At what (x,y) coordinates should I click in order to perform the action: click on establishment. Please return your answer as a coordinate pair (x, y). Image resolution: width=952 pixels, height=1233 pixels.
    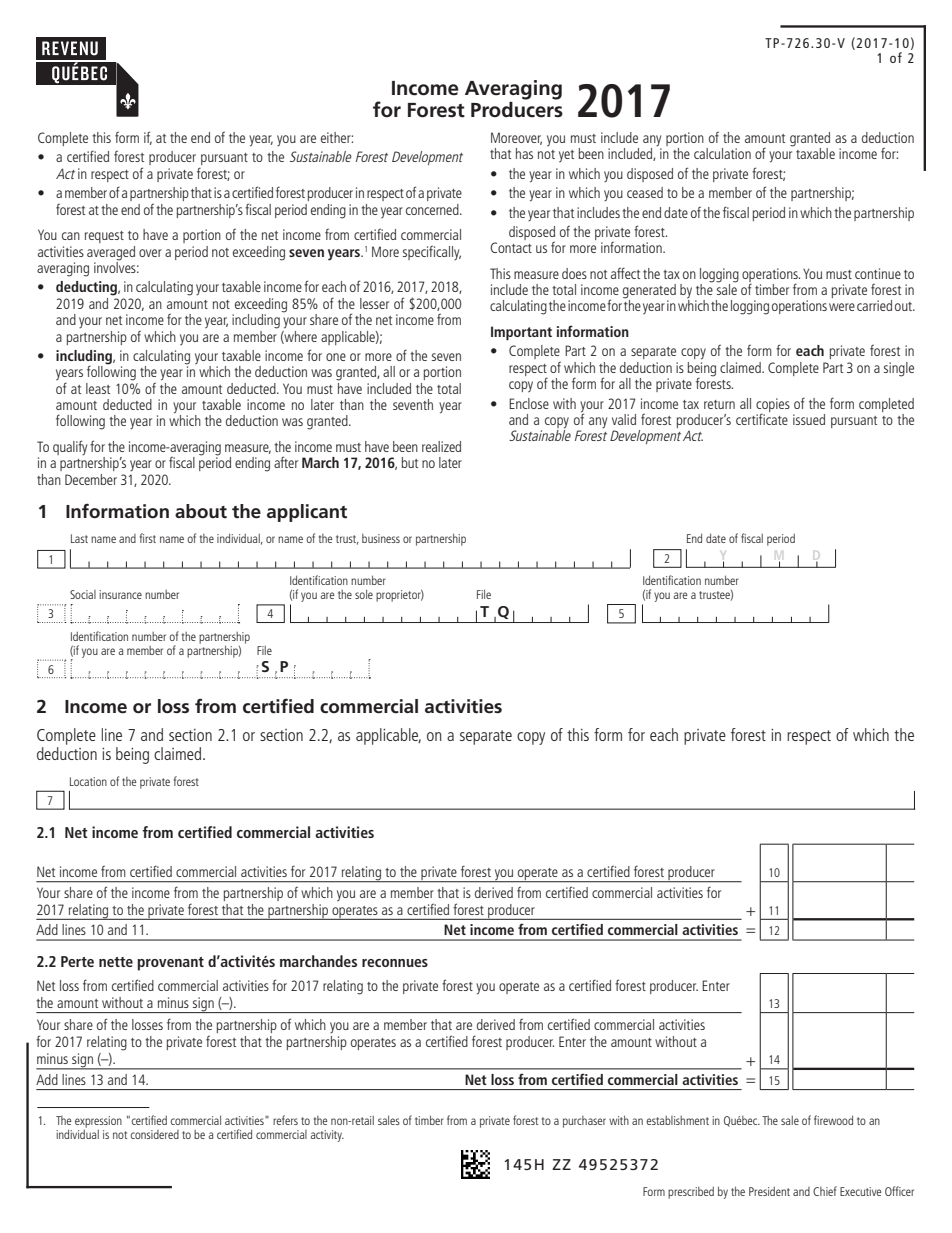
    Looking at the image, I should click on (677, 1120).
